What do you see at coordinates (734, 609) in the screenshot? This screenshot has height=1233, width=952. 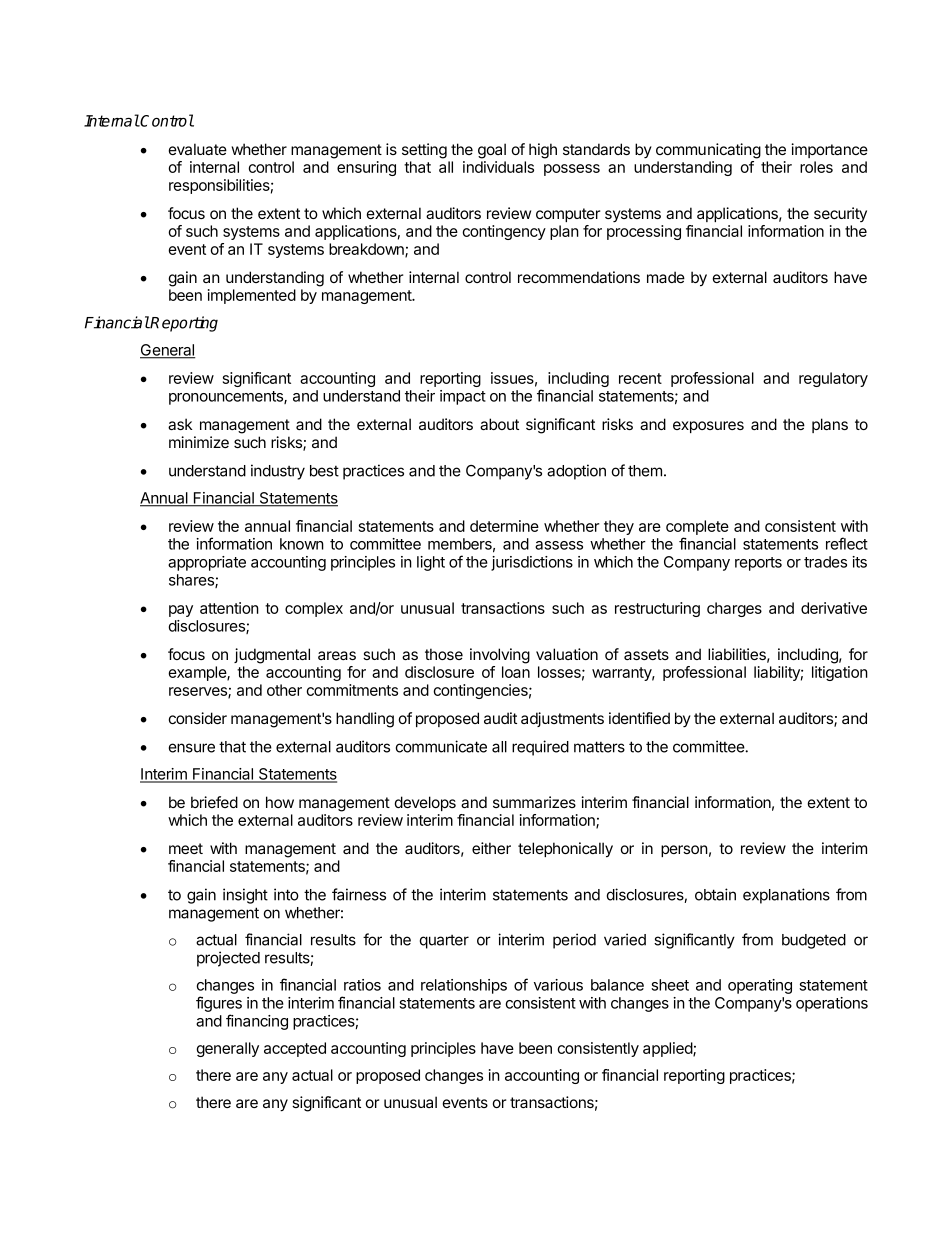 I see `charges` at bounding box center [734, 609].
